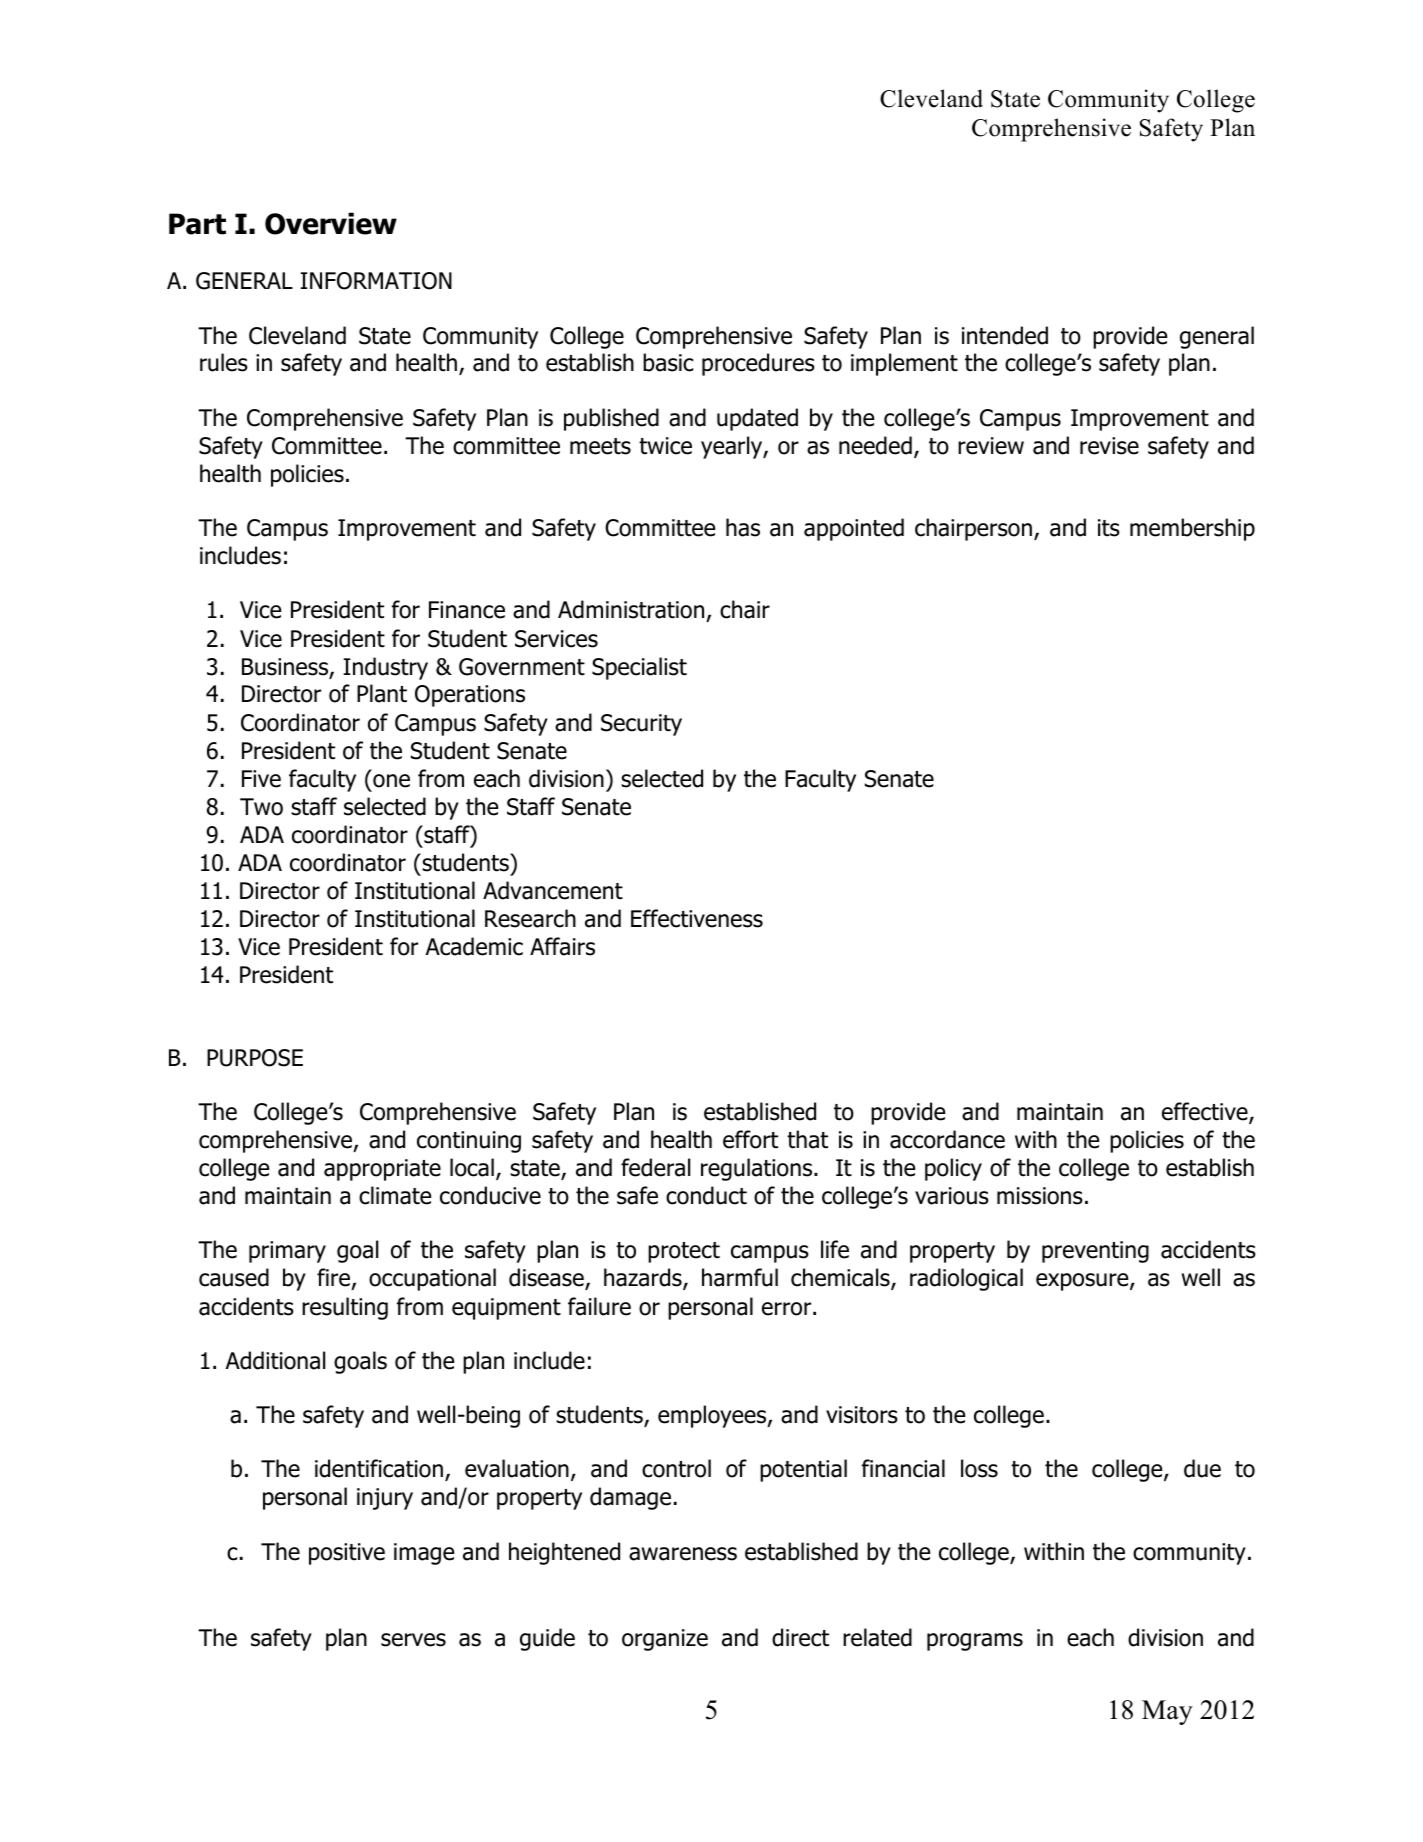  Describe the element at coordinates (1095, 1252) in the page. I see `preventing` at that location.
